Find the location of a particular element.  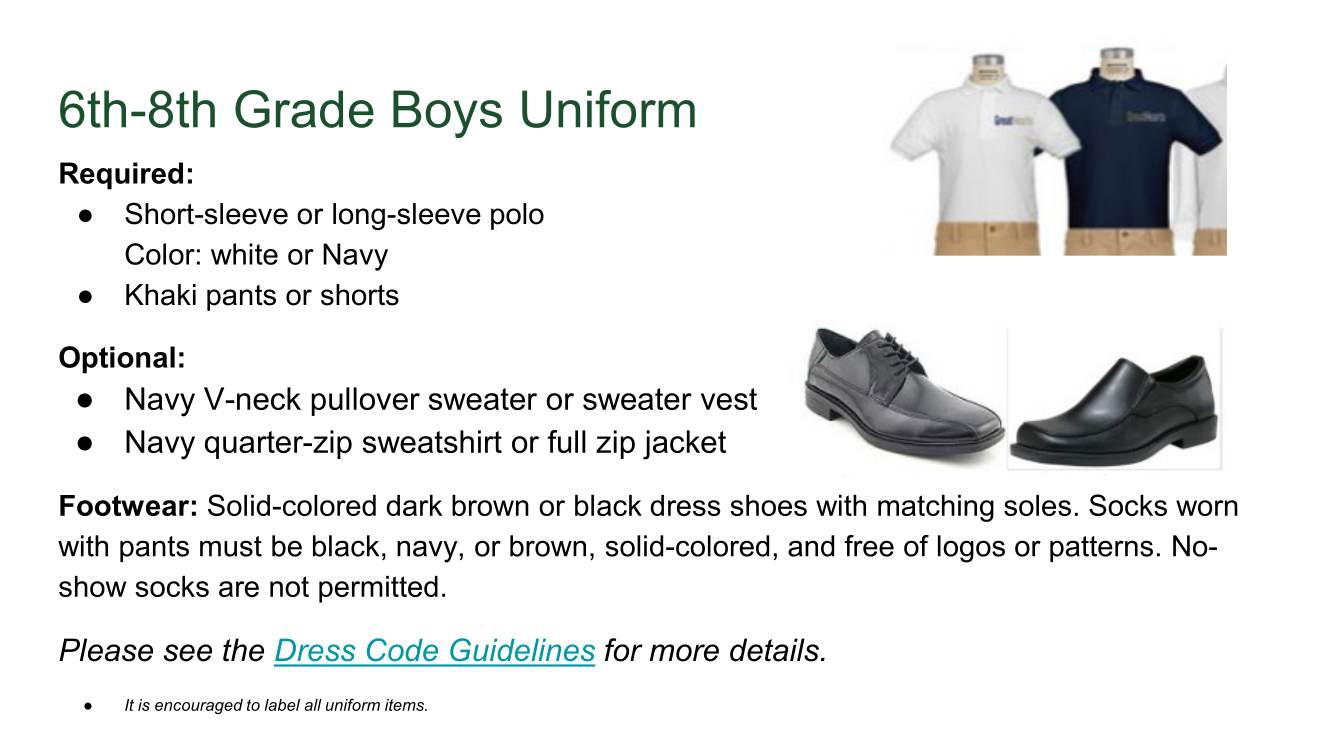

Footwear is located at coordinates (124, 505).
